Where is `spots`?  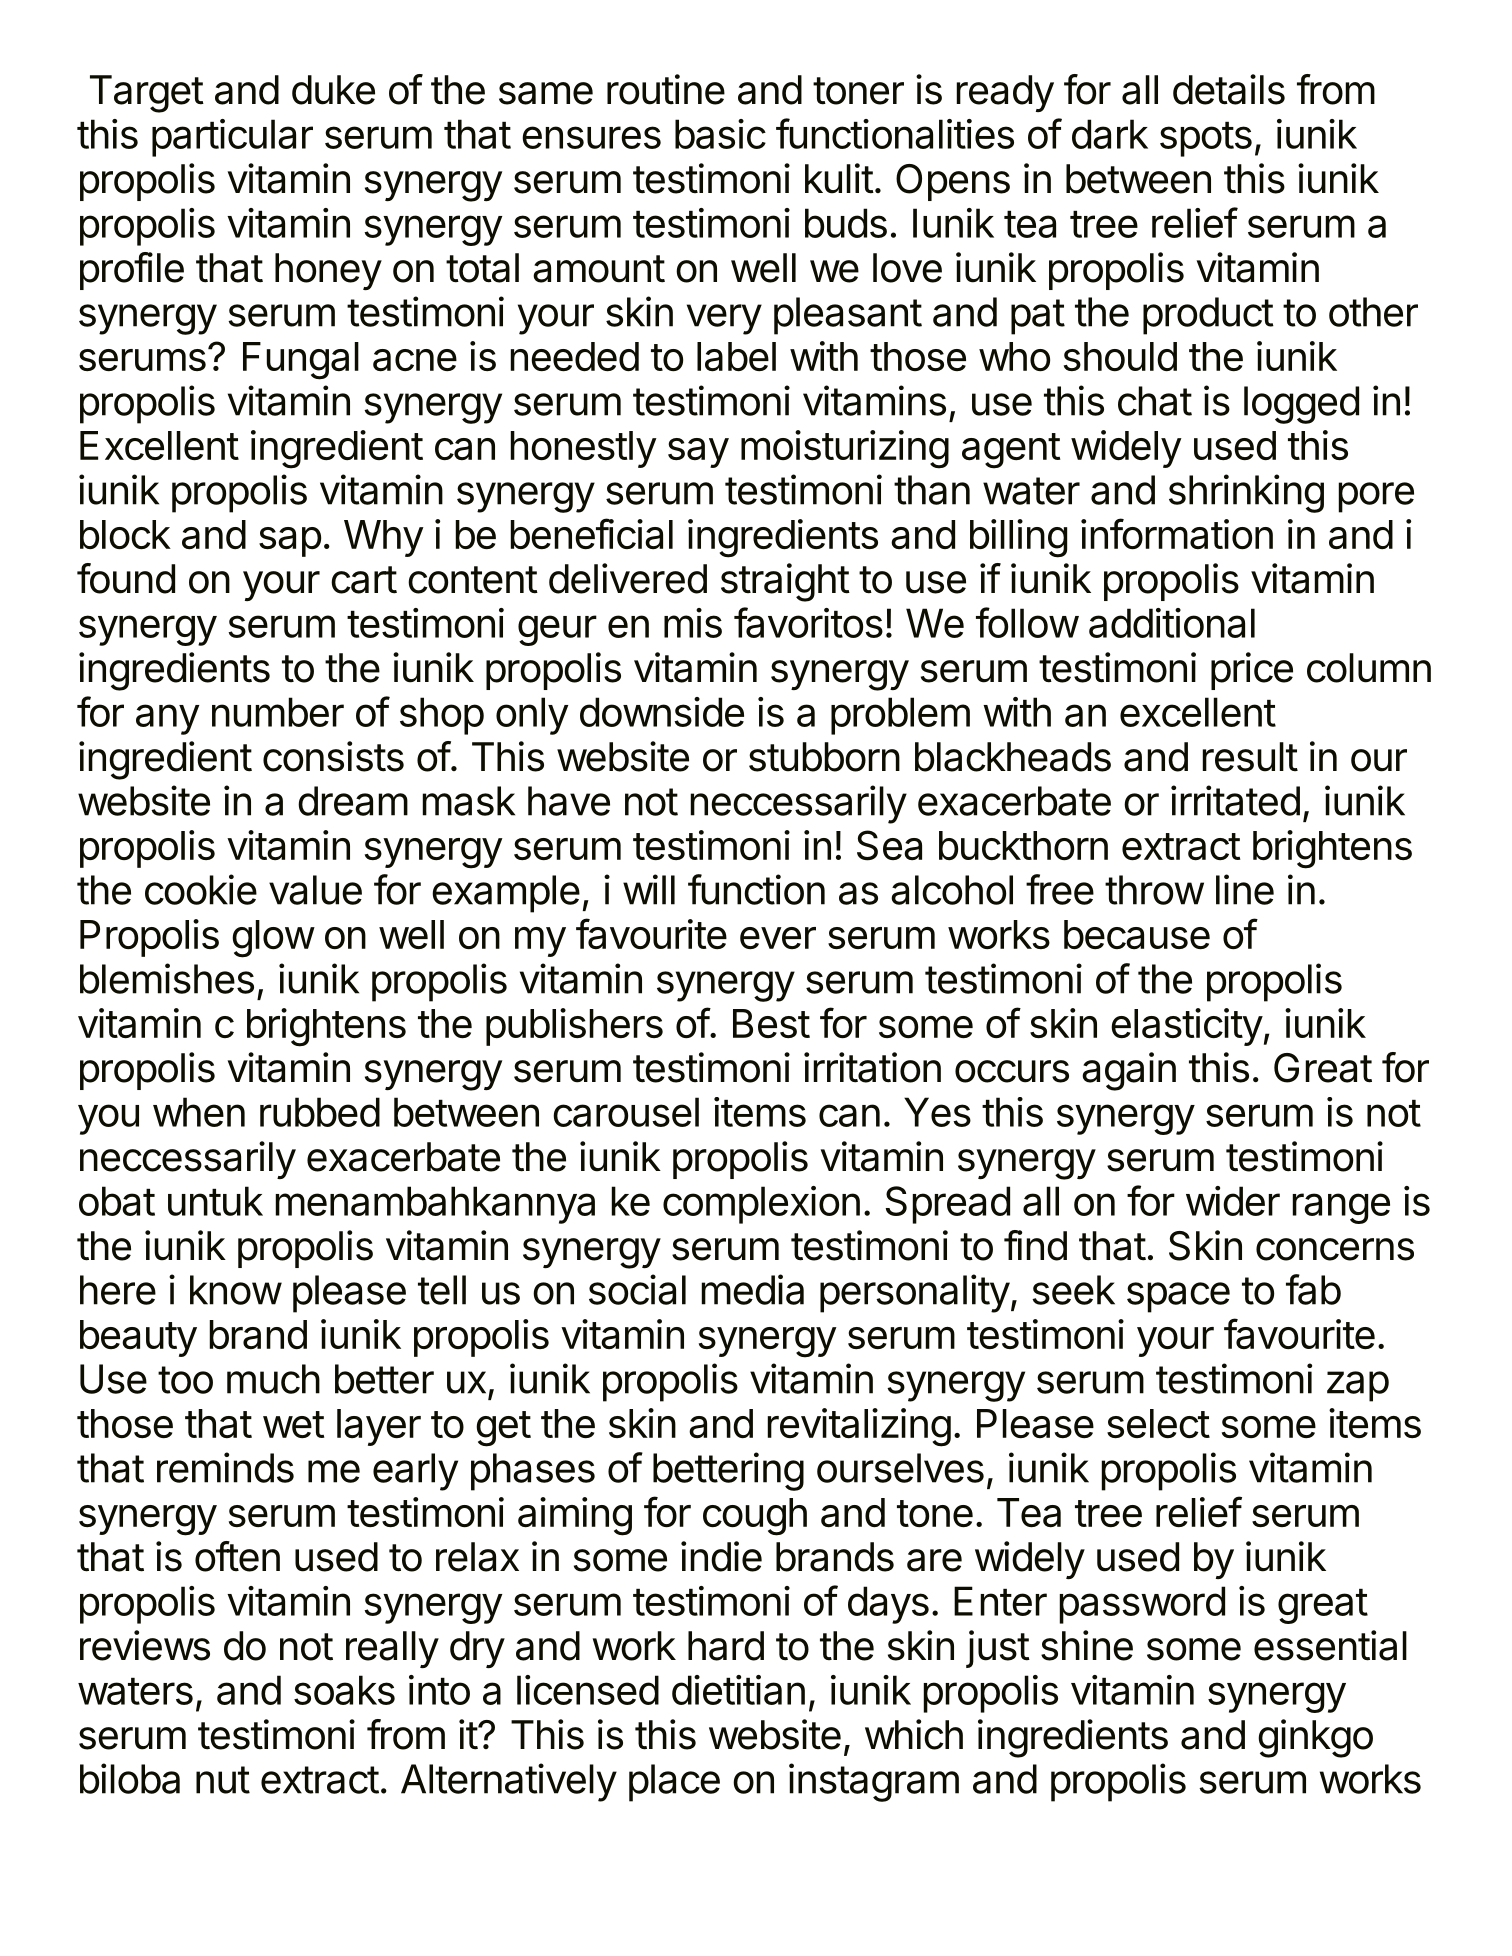
spots is located at coordinates (1206, 139).
